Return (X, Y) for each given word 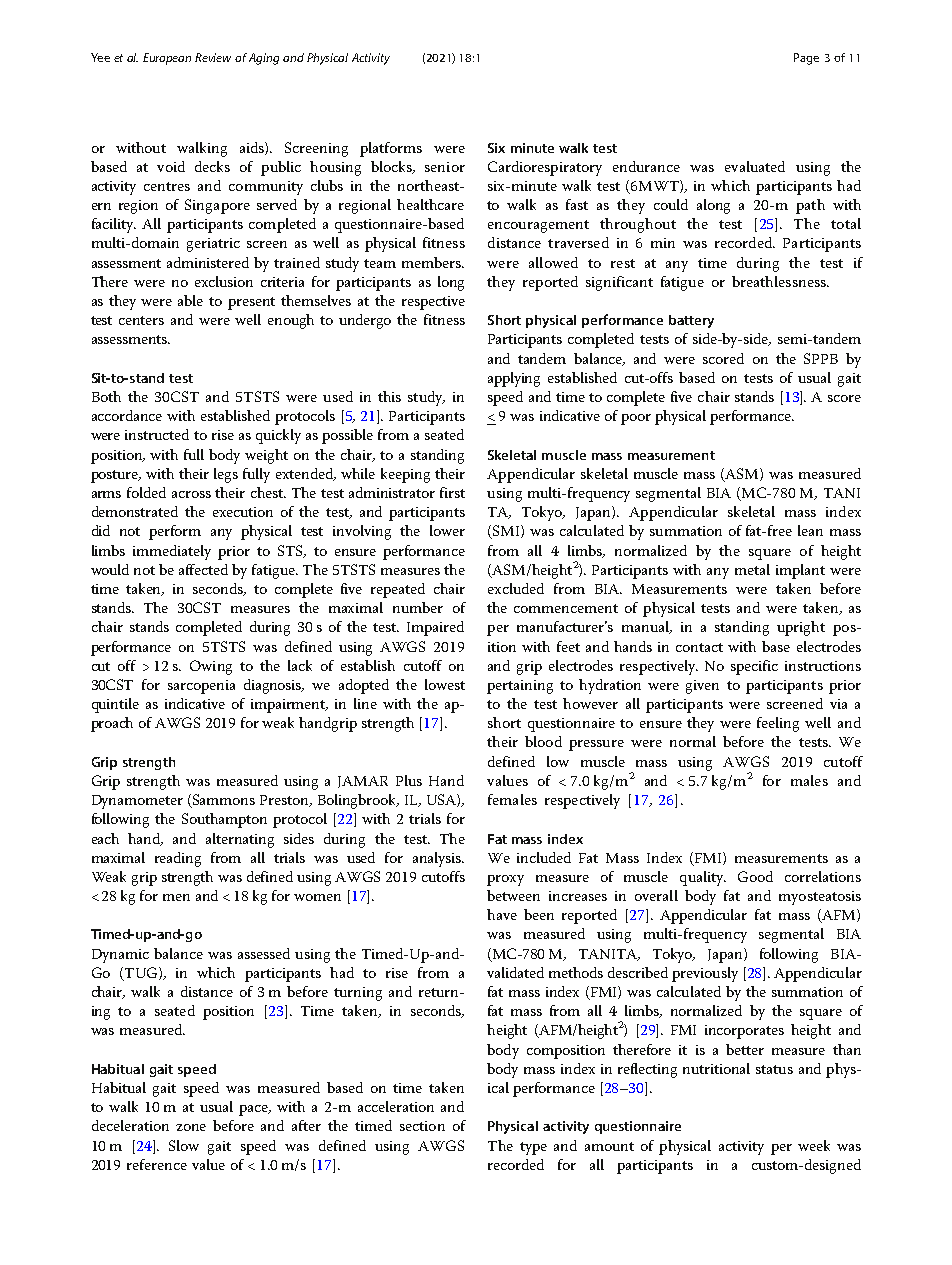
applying (514, 379)
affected (203, 569)
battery (691, 321)
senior (445, 167)
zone (191, 1127)
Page (806, 59)
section (422, 1126)
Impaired (435, 628)
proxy (505, 880)
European (167, 59)
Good (755, 876)
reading (178, 859)
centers (141, 320)
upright (801, 628)
